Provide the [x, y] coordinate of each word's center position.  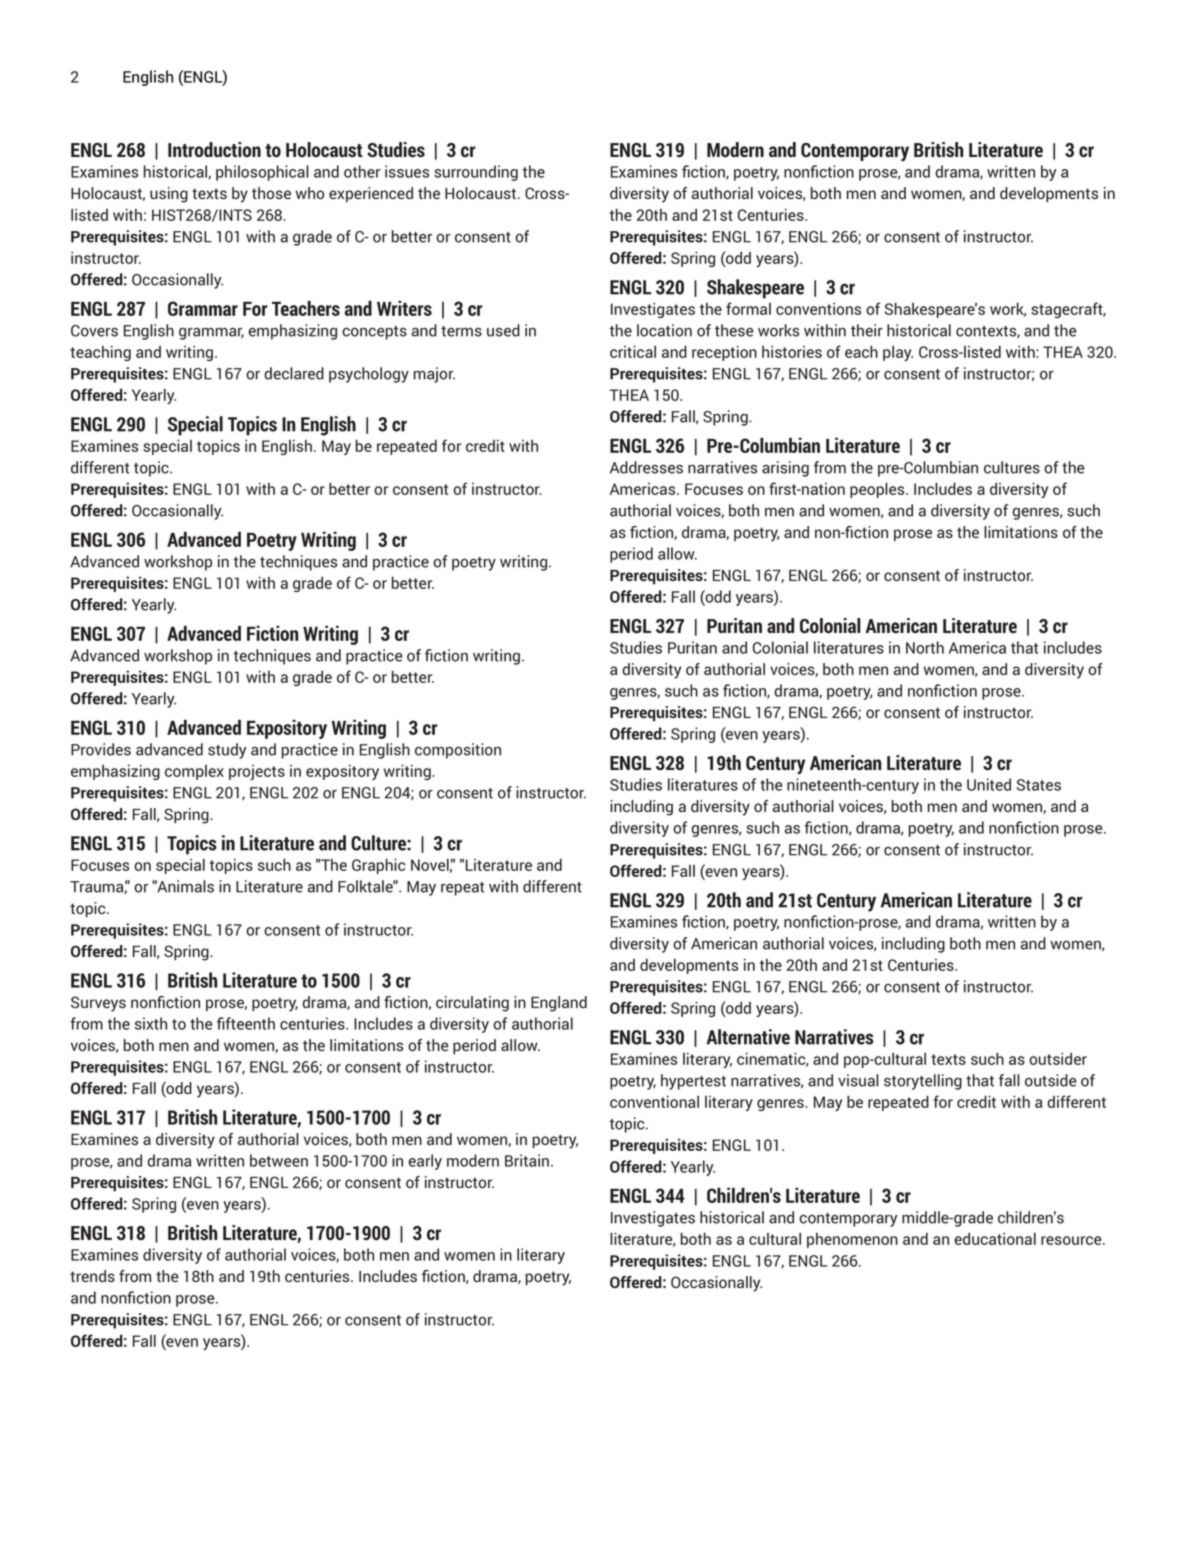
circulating [472, 1004]
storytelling [923, 1082]
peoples [878, 490]
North [925, 647]
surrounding [476, 173]
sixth [151, 1023]
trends [92, 1276]
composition [458, 751]
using [169, 195]
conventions [818, 309]
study [227, 751]
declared [294, 373]
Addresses [646, 467]
